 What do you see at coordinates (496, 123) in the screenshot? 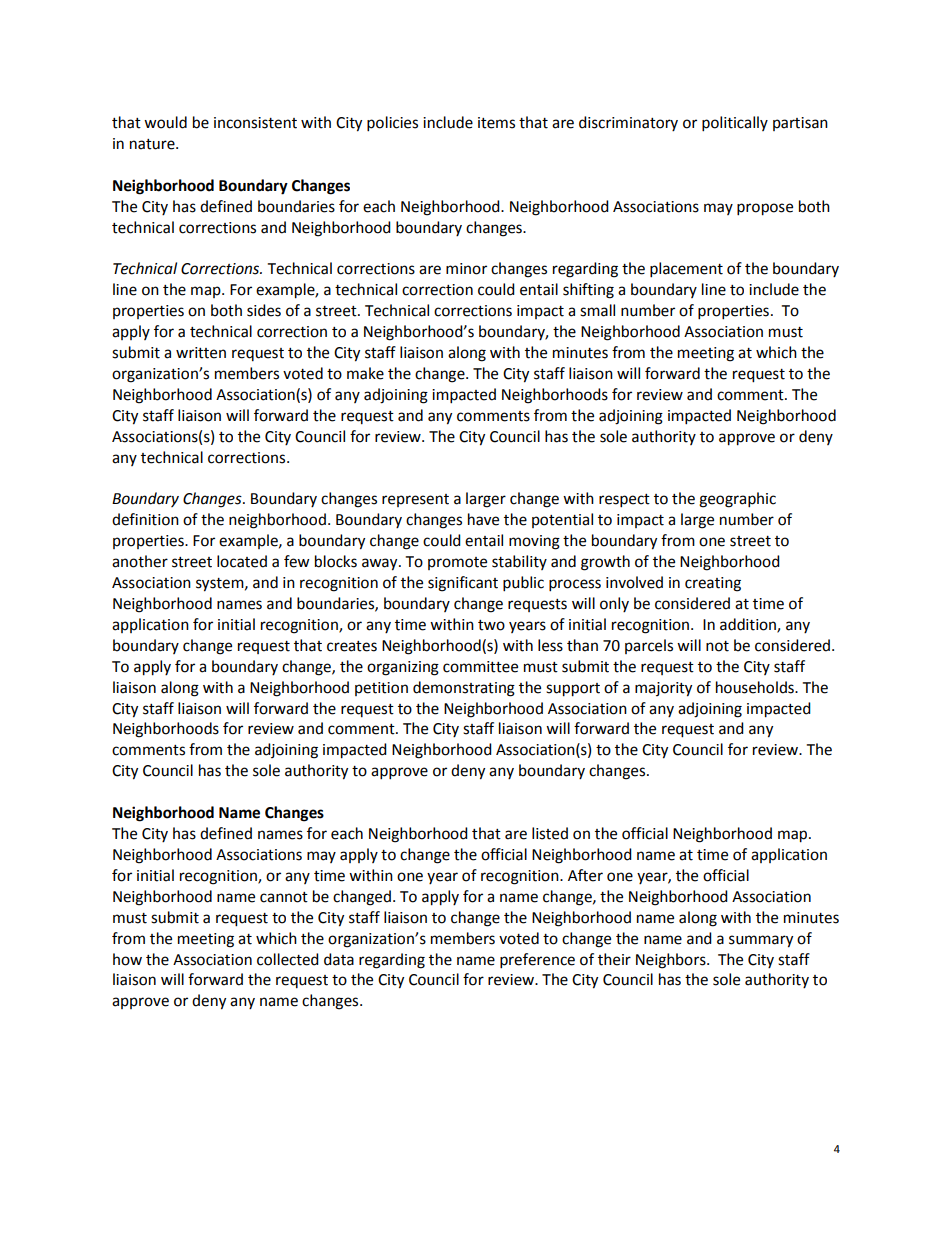
I see `items` at bounding box center [496, 123].
